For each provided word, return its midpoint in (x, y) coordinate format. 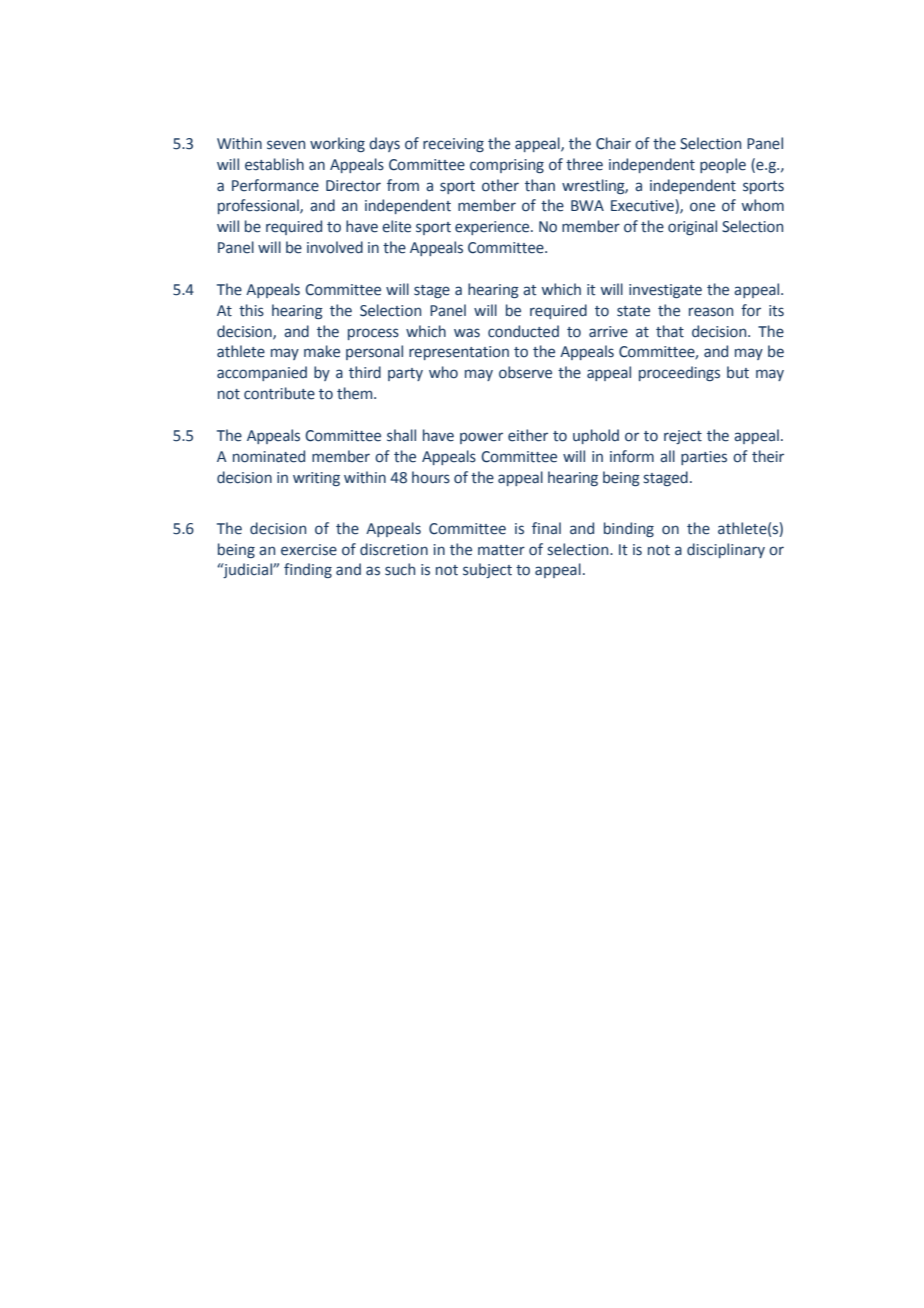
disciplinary (726, 550)
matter (501, 550)
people (723, 165)
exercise (309, 550)
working (337, 144)
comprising (507, 166)
